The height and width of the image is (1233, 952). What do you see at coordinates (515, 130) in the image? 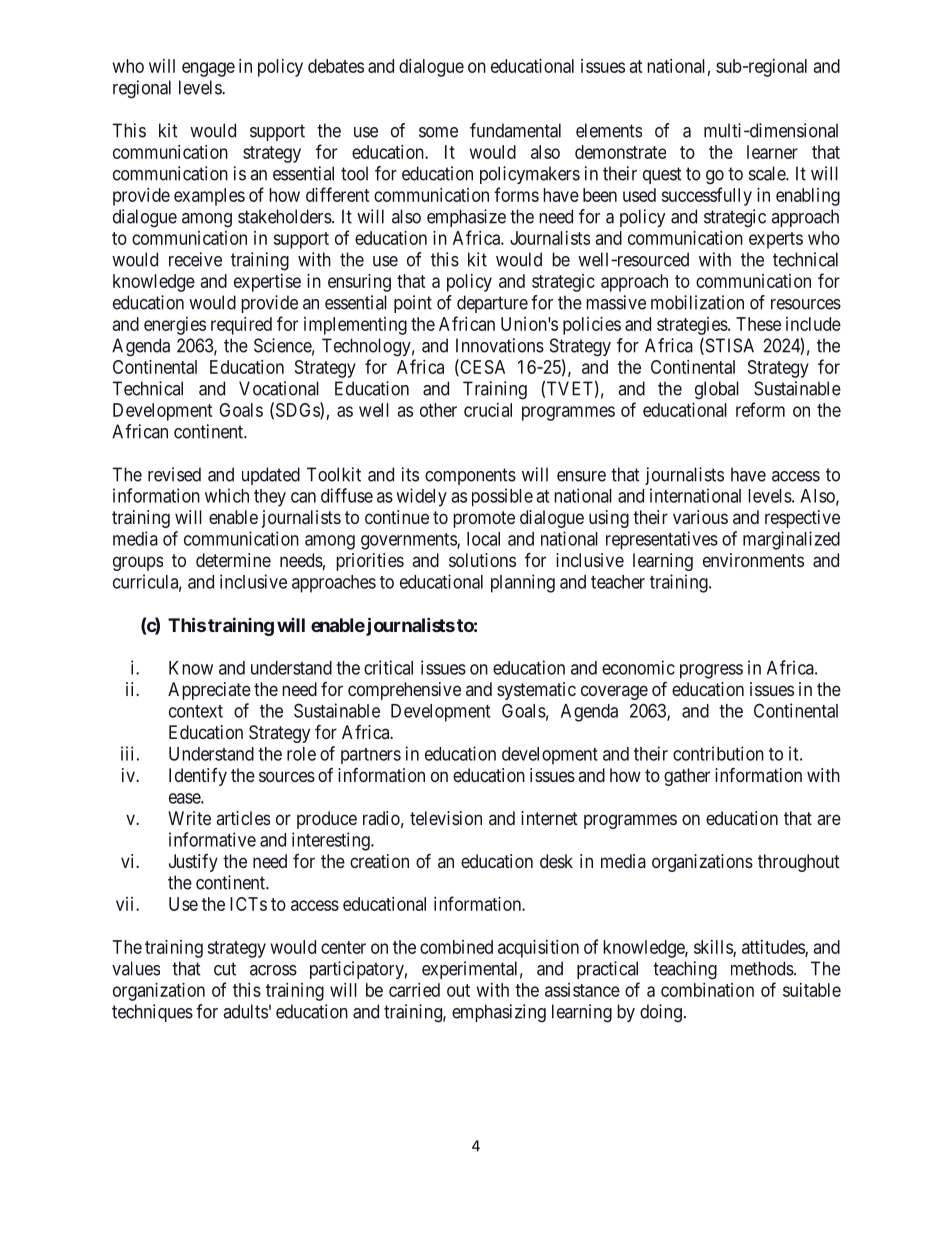
I see `fundamental` at bounding box center [515, 130].
